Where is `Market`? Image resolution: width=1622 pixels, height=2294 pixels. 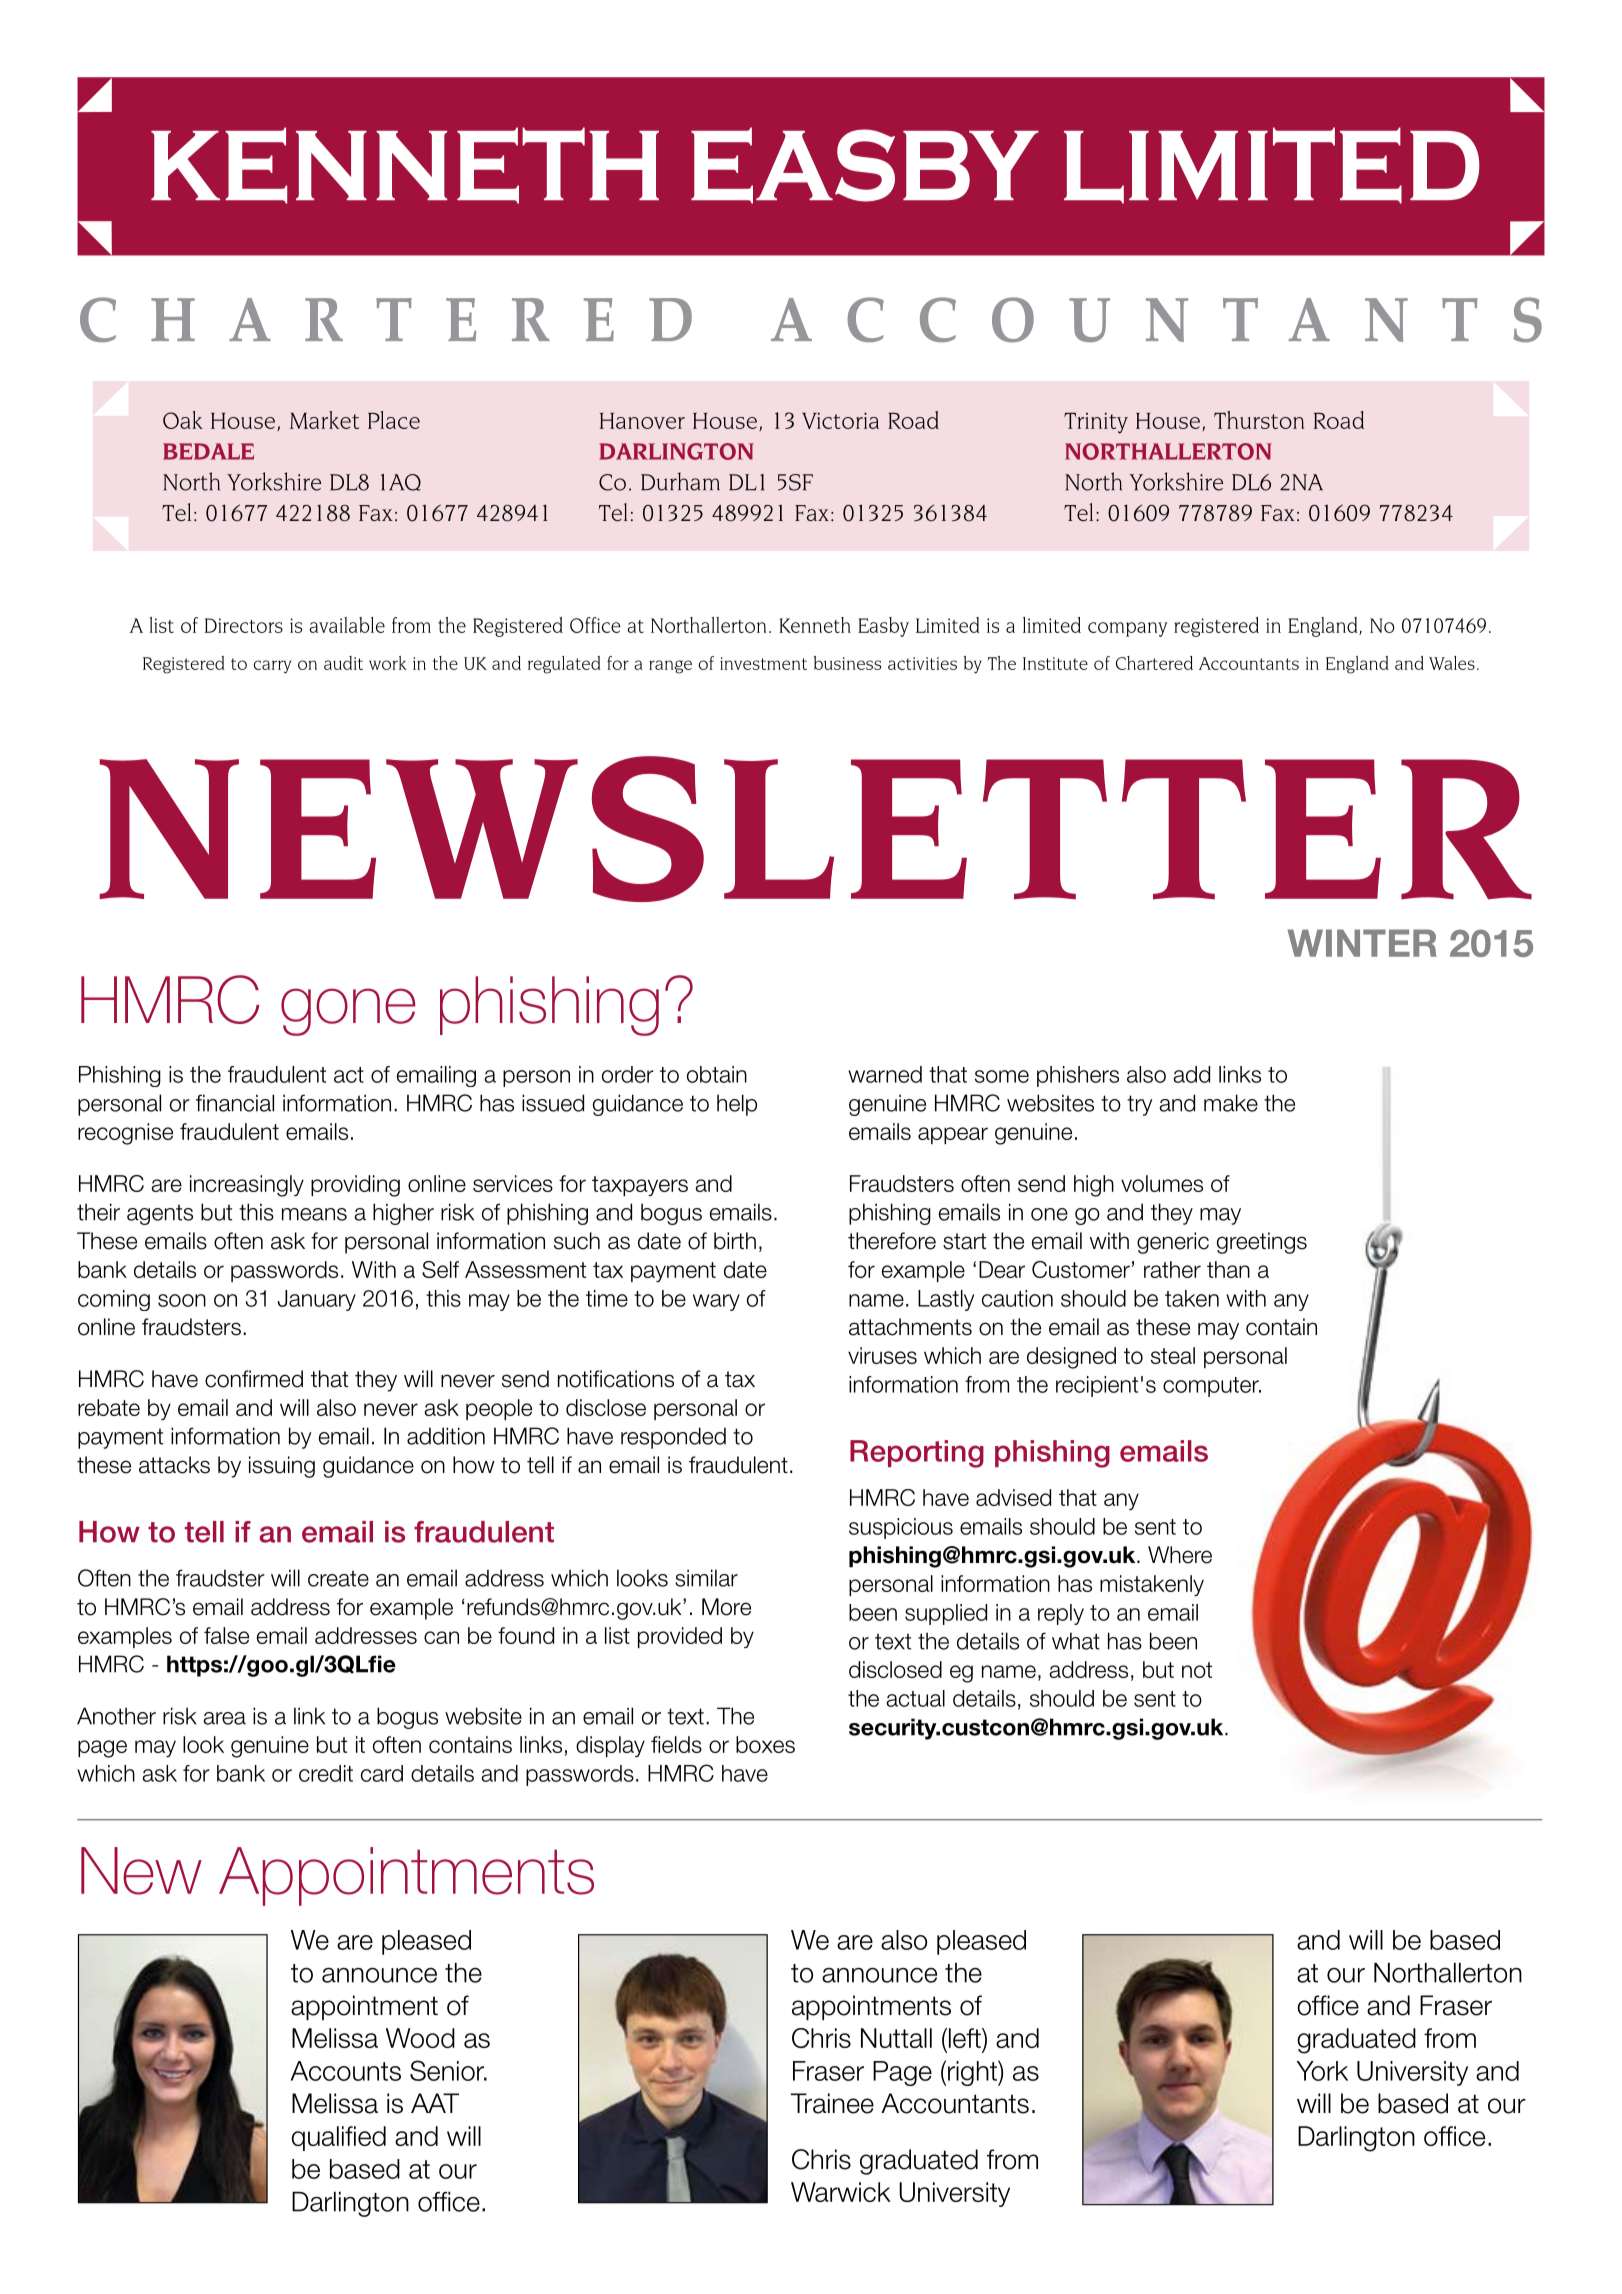 Market is located at coordinates (324, 420).
